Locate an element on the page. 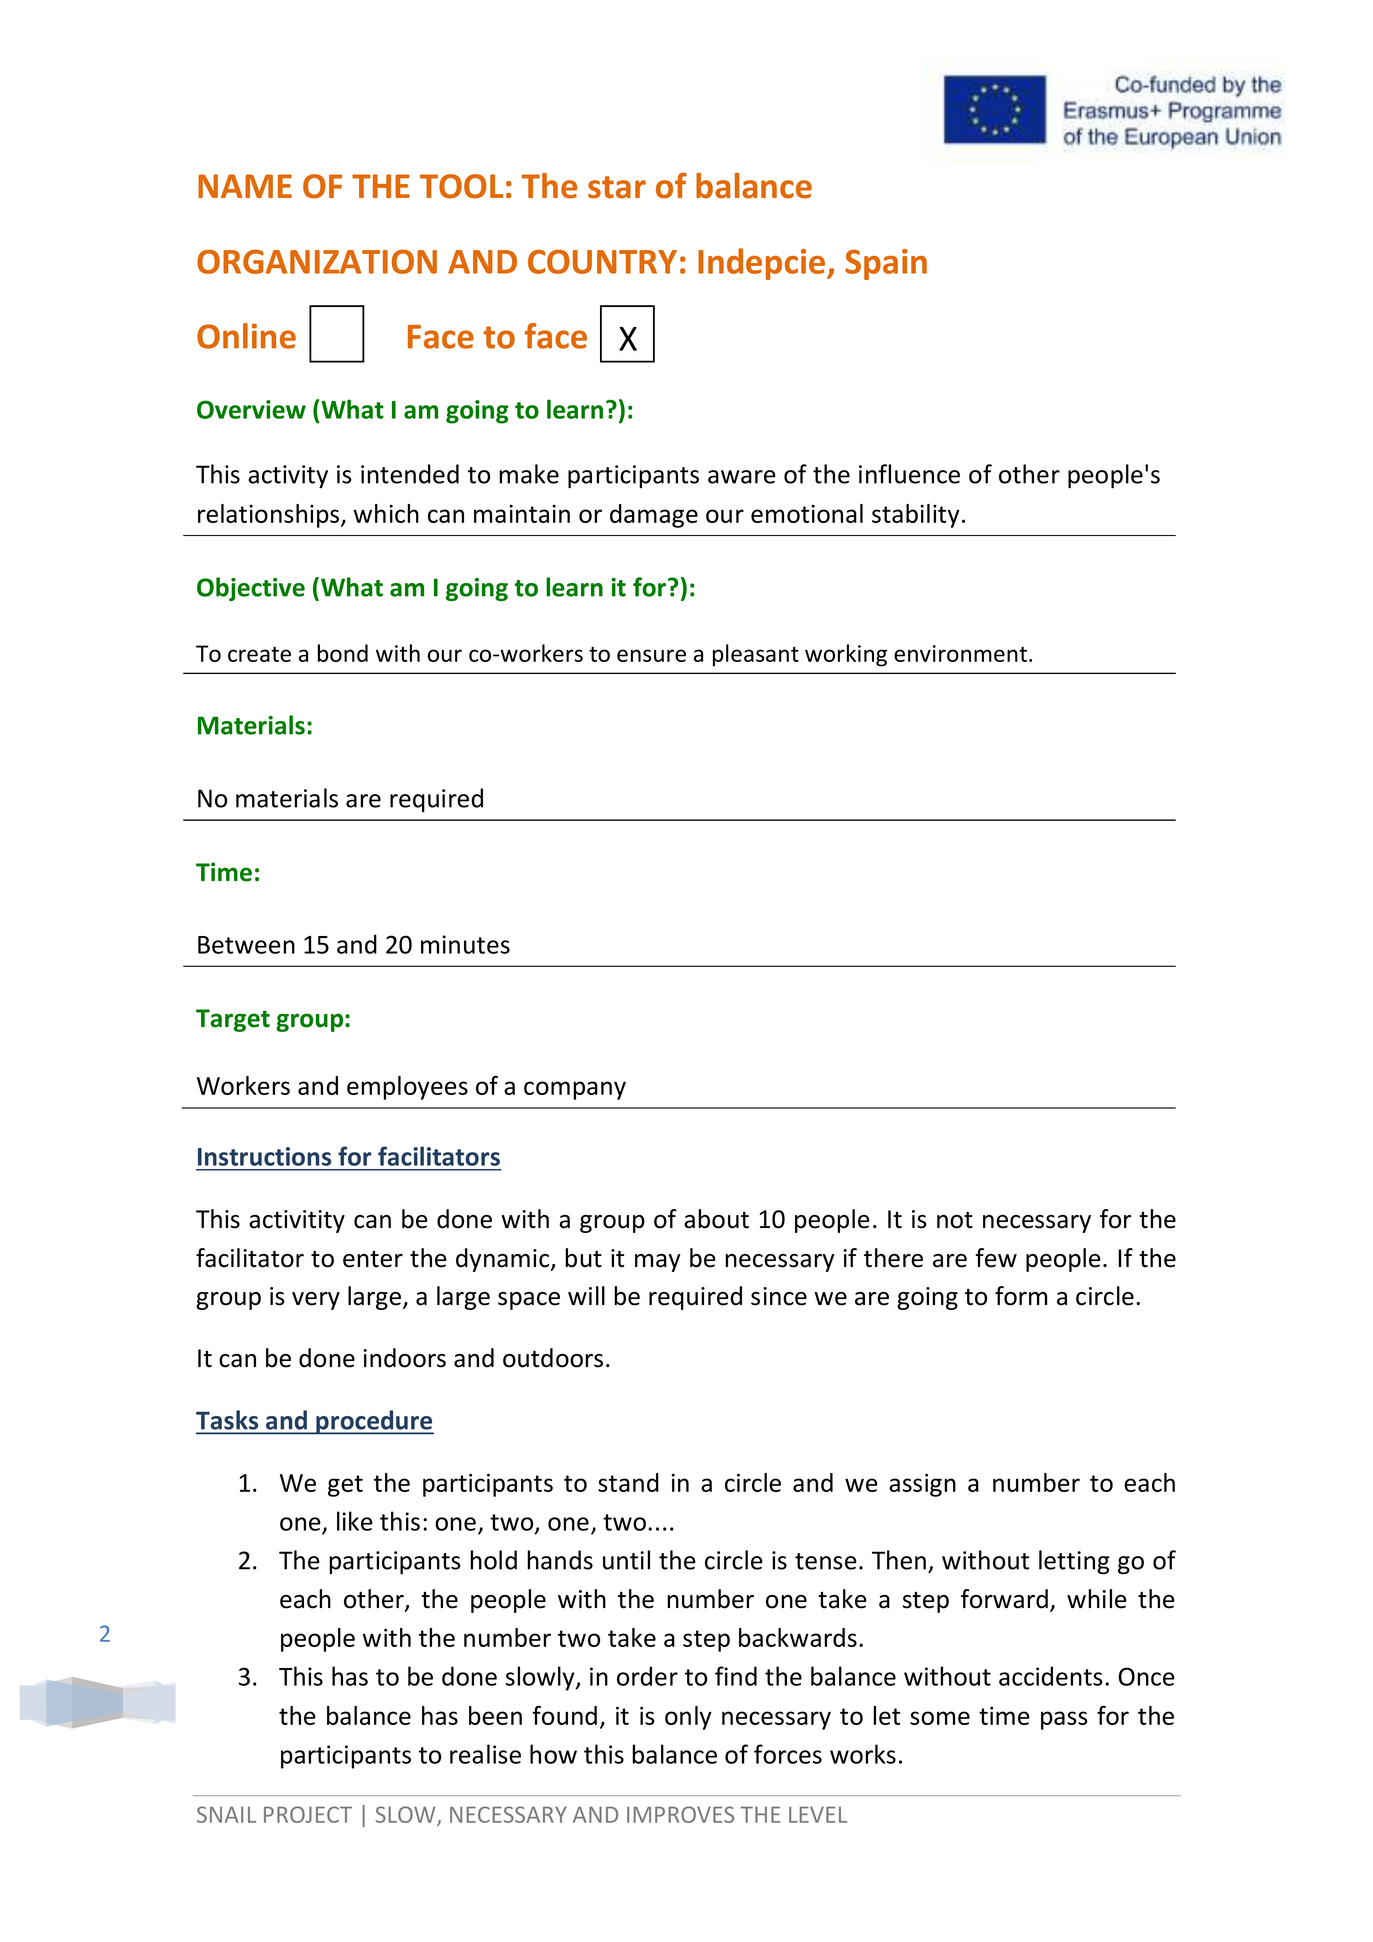  damage is located at coordinates (654, 516).
